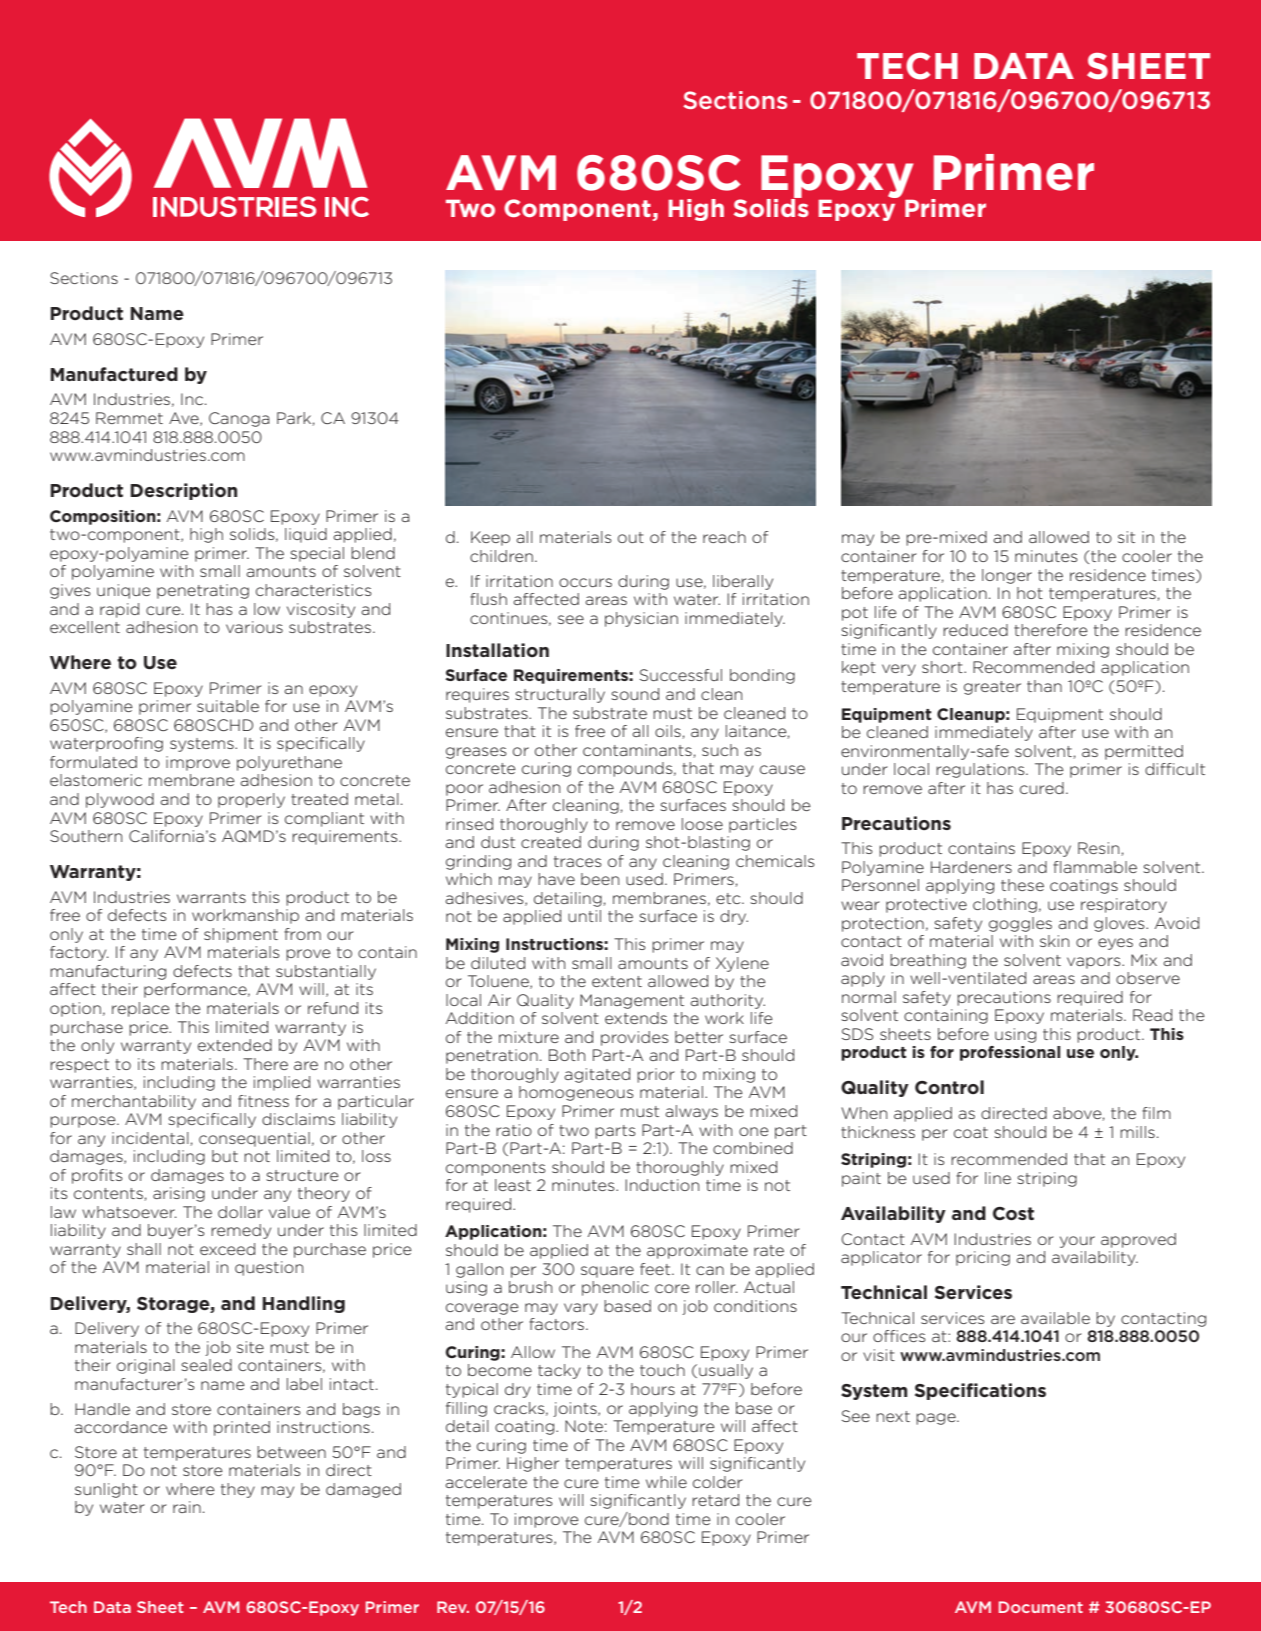 The height and width of the screenshot is (1631, 1261). Describe the element at coordinates (998, 1178) in the screenshot. I see `line` at that location.
